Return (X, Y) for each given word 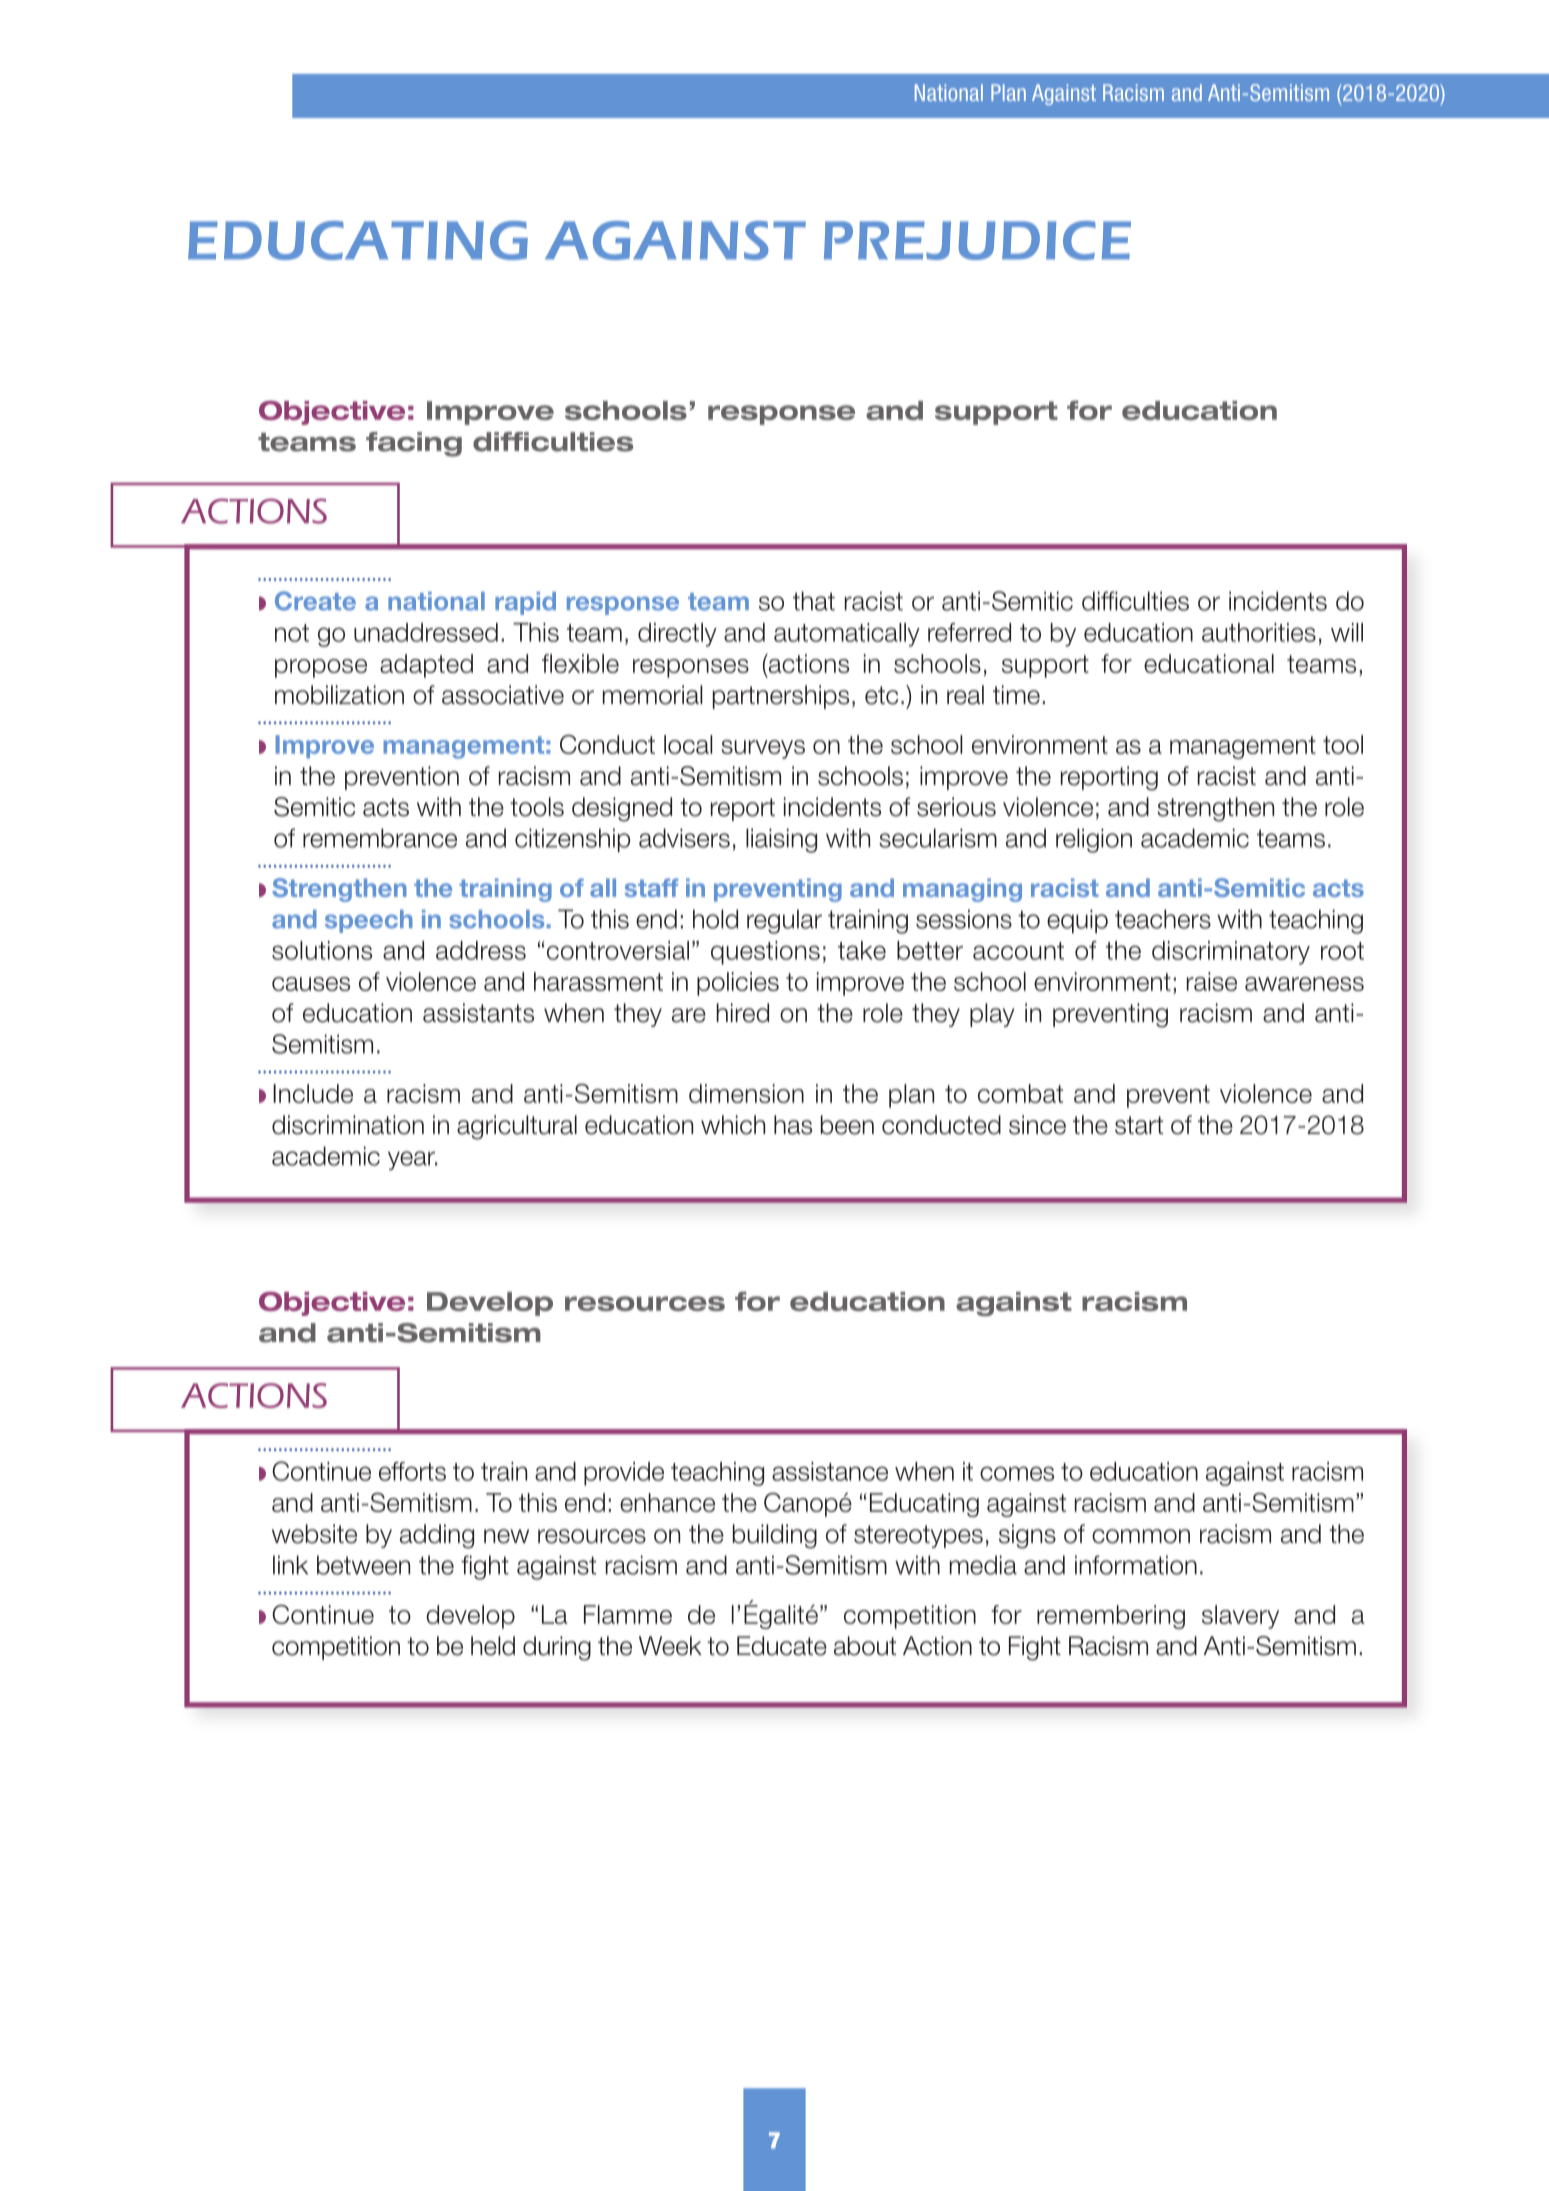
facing (414, 444)
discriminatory (1231, 953)
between (363, 1565)
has (793, 1125)
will (1347, 632)
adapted (426, 666)
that (814, 601)
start (1139, 1125)
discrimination (348, 1125)
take (862, 950)
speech (369, 921)
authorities (1259, 632)
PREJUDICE (977, 240)
